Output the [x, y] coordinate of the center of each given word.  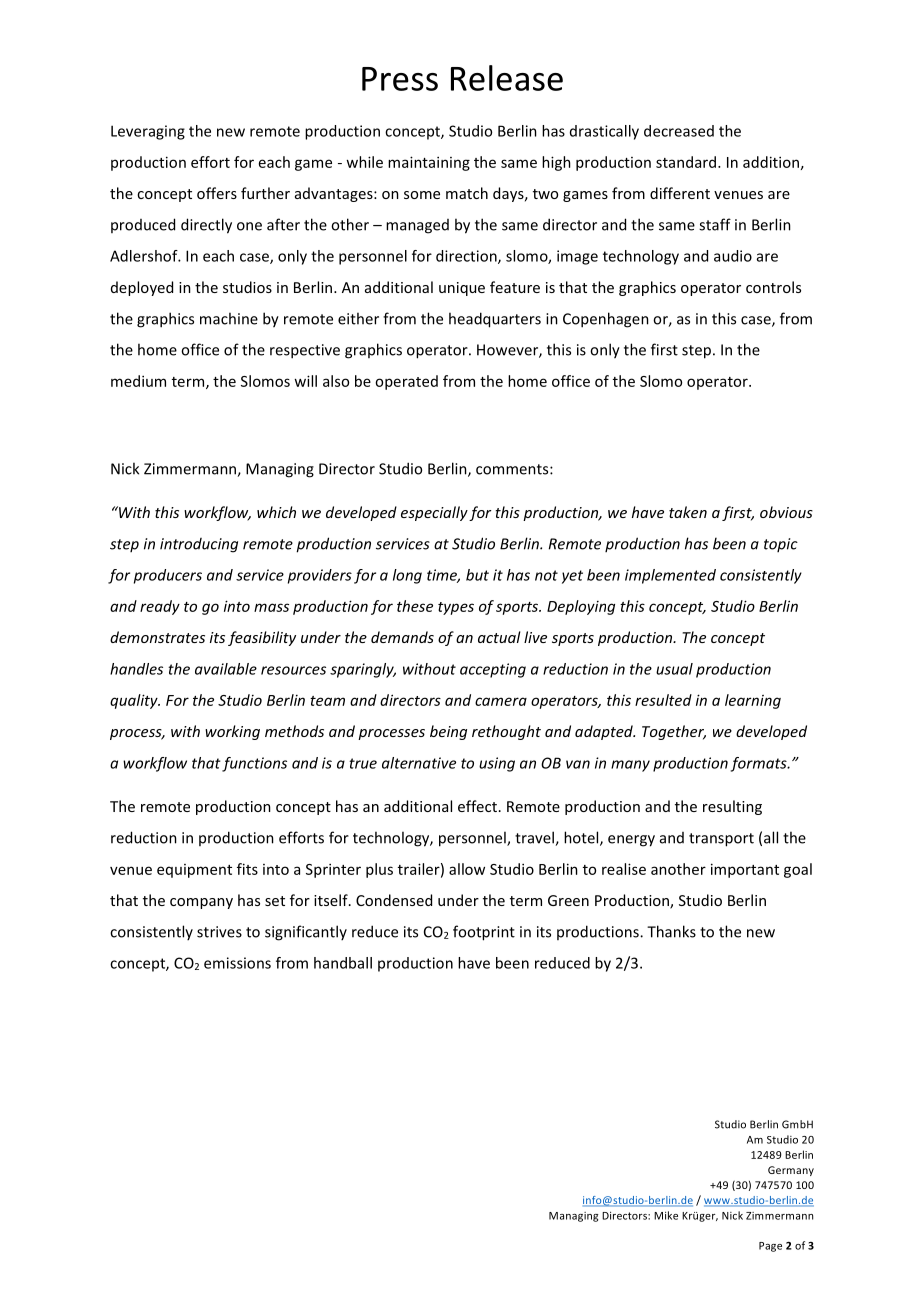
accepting [493, 670]
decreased [679, 131]
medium [138, 381]
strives [219, 932]
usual [674, 669]
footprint [484, 933]
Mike [666, 1215]
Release [507, 78]
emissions [237, 963]
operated [406, 382]
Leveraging [148, 132]
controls [773, 287]
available [226, 669]
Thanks [671, 931]
